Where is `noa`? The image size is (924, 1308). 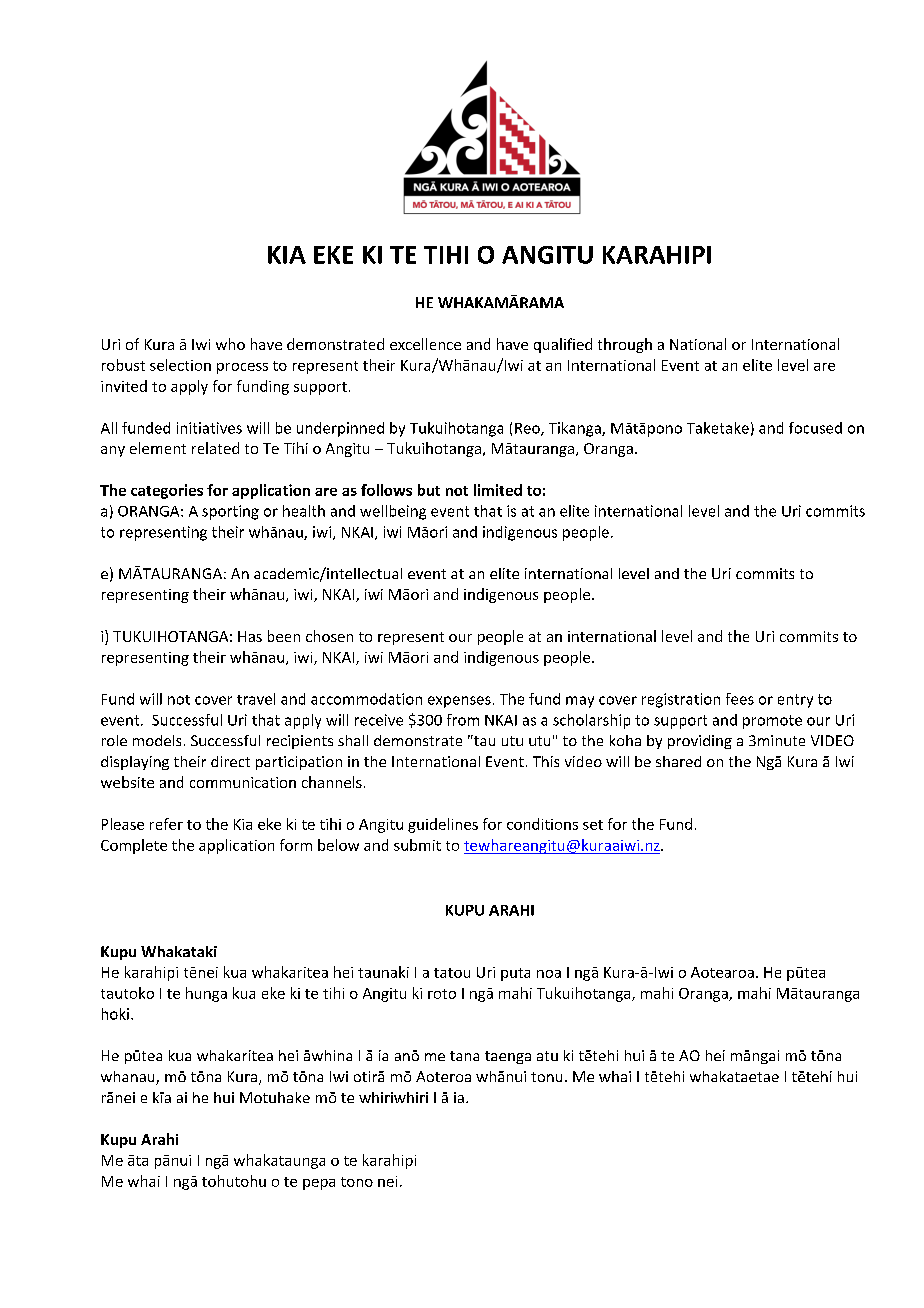 noa is located at coordinates (549, 974).
